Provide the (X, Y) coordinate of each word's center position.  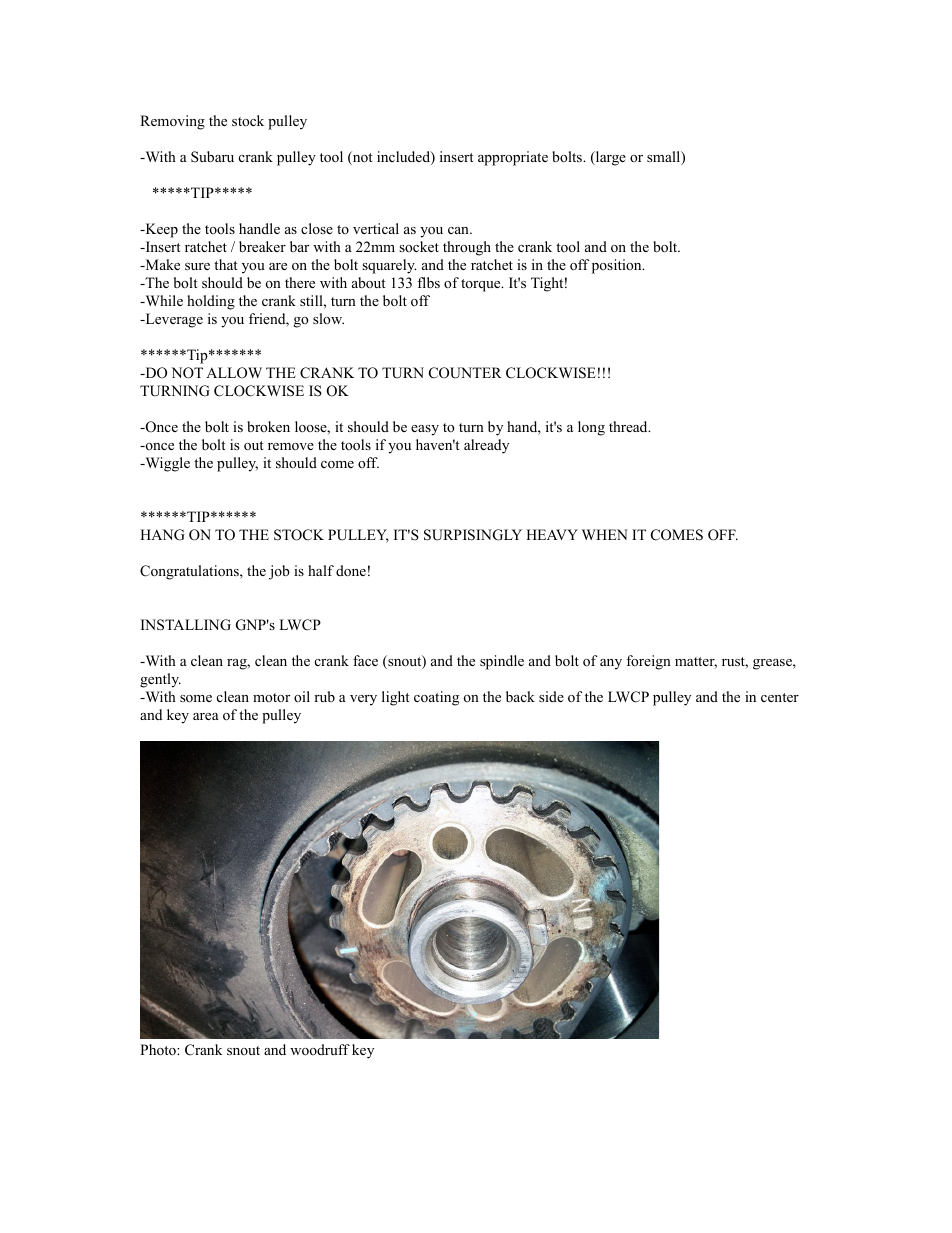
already (486, 446)
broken (268, 426)
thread (629, 426)
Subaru (212, 157)
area (206, 716)
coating (436, 698)
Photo (159, 1049)
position (618, 266)
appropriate (513, 158)
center (780, 697)
